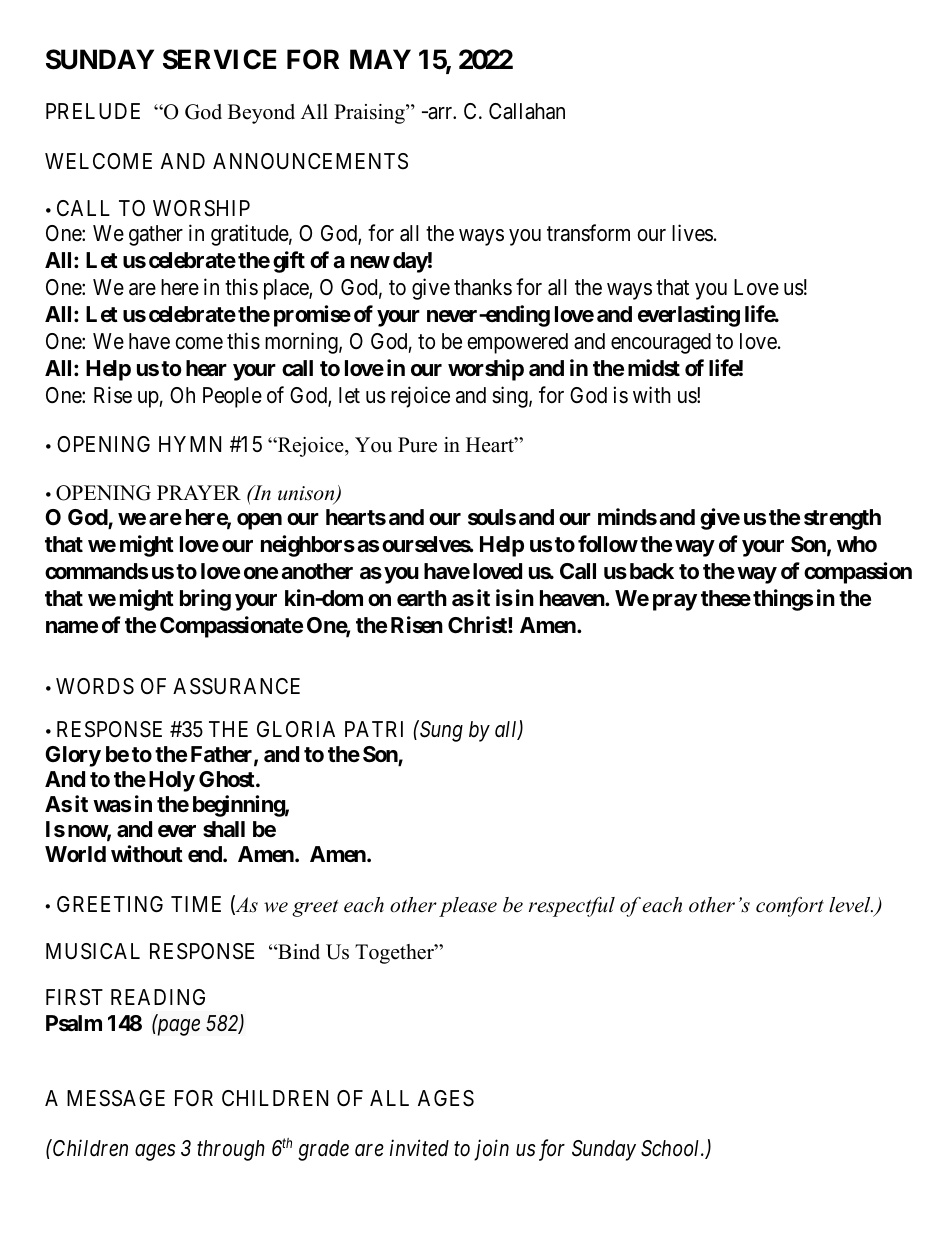  Describe the element at coordinates (517, 343) in the screenshot. I see `empowered` at that location.
